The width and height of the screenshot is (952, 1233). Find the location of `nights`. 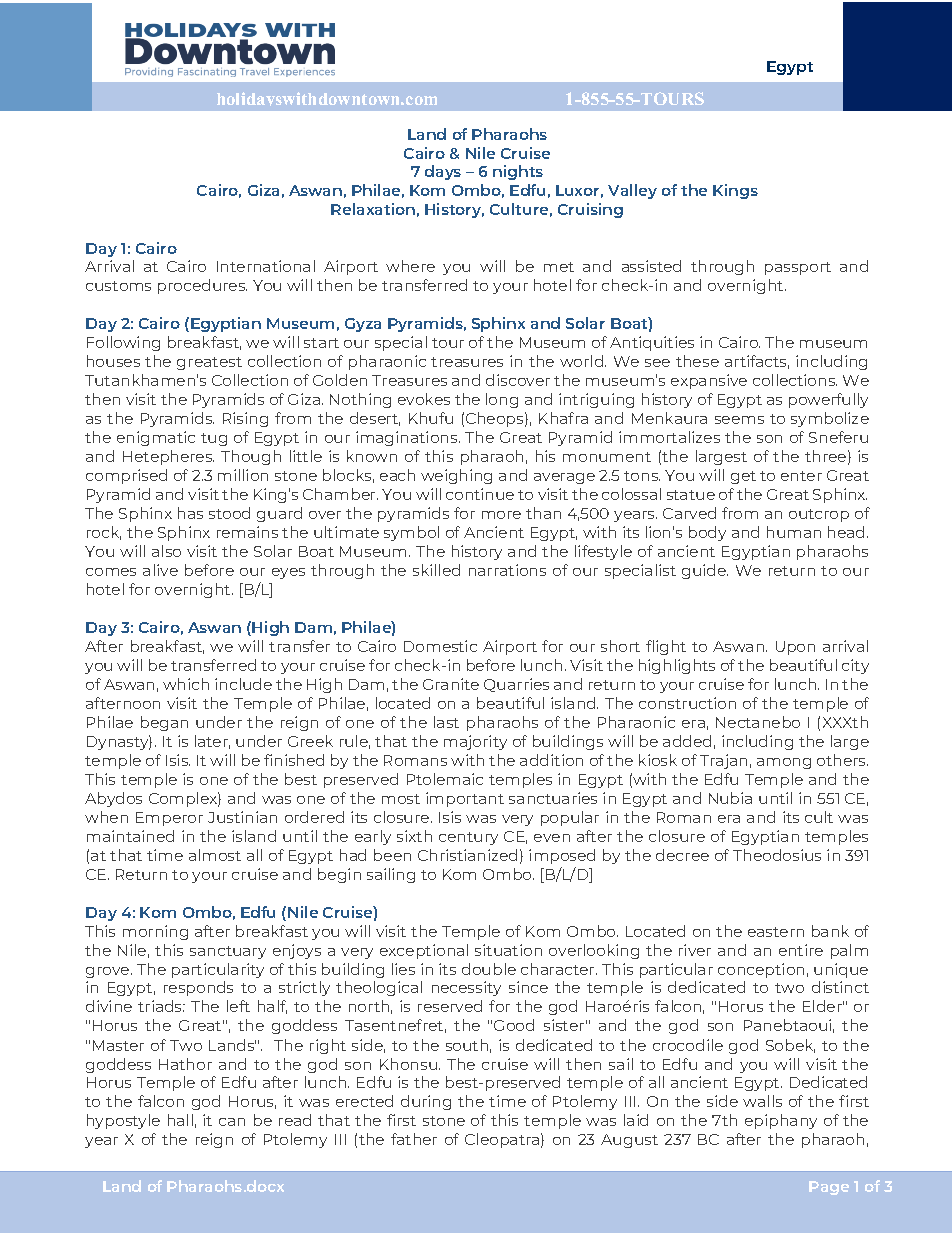

nights is located at coordinates (518, 172).
